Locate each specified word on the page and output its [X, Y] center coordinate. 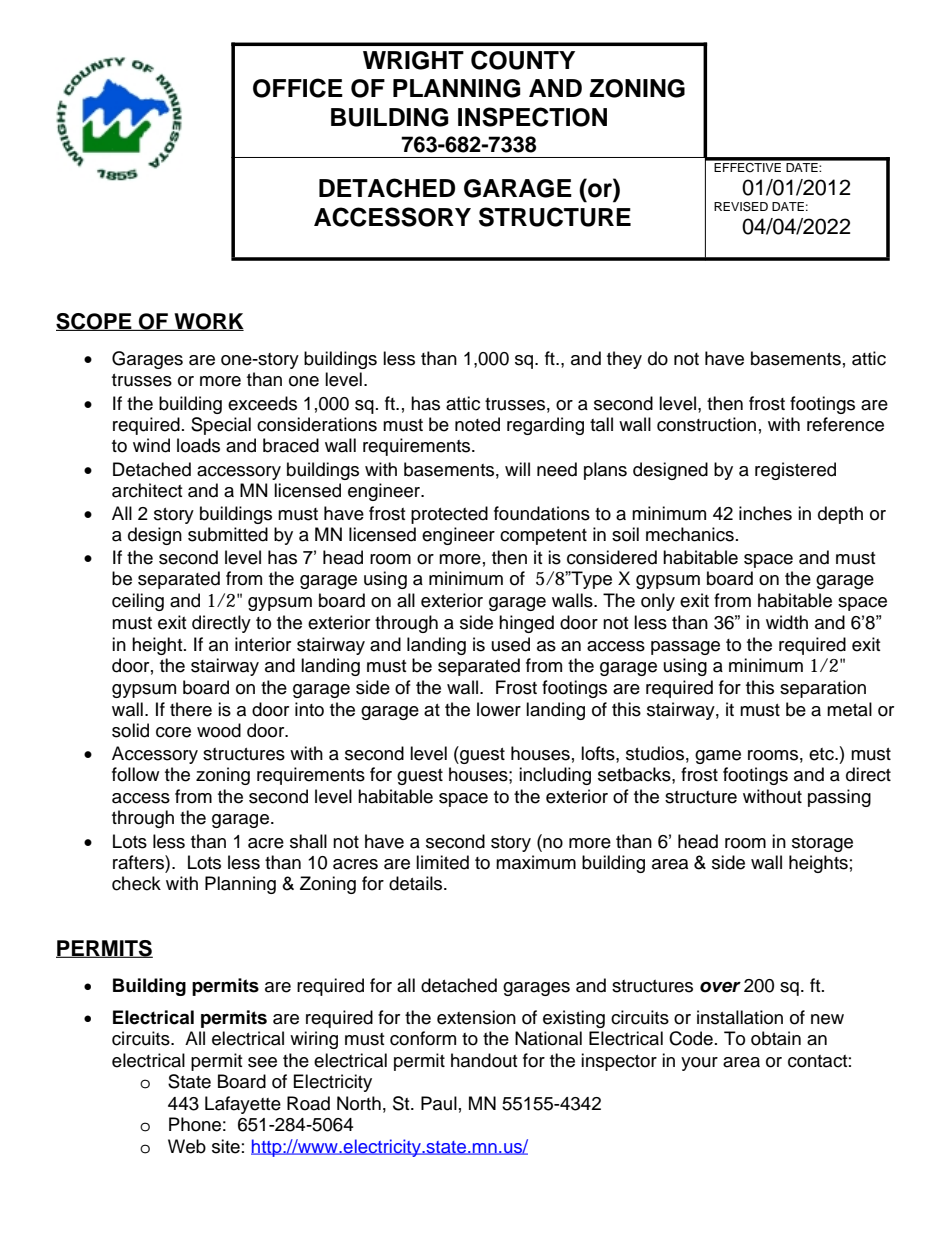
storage [822, 844]
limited [442, 862]
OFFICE [298, 88]
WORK [208, 322]
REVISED [741, 207]
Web [187, 1146]
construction [706, 424]
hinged [526, 624]
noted [477, 424]
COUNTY [523, 60]
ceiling [138, 602]
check [136, 883]
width [787, 622]
